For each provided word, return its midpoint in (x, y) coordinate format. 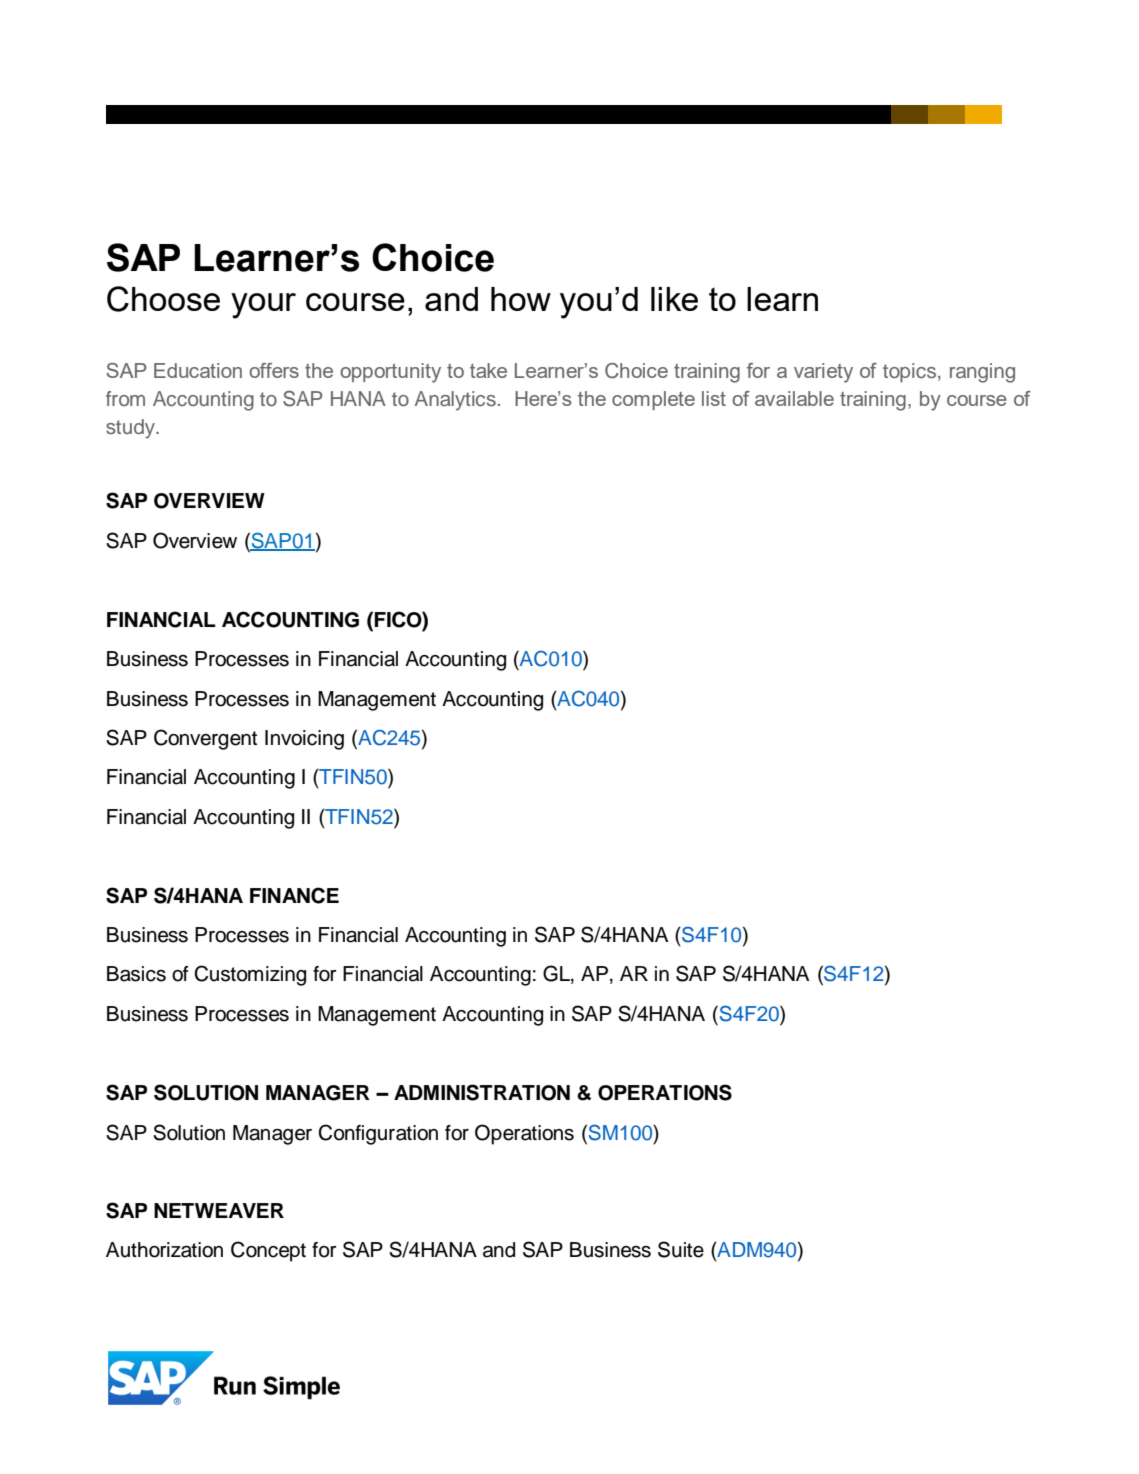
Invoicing (304, 740)
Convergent (205, 739)
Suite (681, 1249)
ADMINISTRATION (482, 1092)
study (131, 429)
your (263, 306)
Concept (268, 1251)
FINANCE (294, 895)
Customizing (250, 975)
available (794, 398)
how (521, 299)
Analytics (455, 401)
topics (911, 373)
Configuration (378, 1134)
